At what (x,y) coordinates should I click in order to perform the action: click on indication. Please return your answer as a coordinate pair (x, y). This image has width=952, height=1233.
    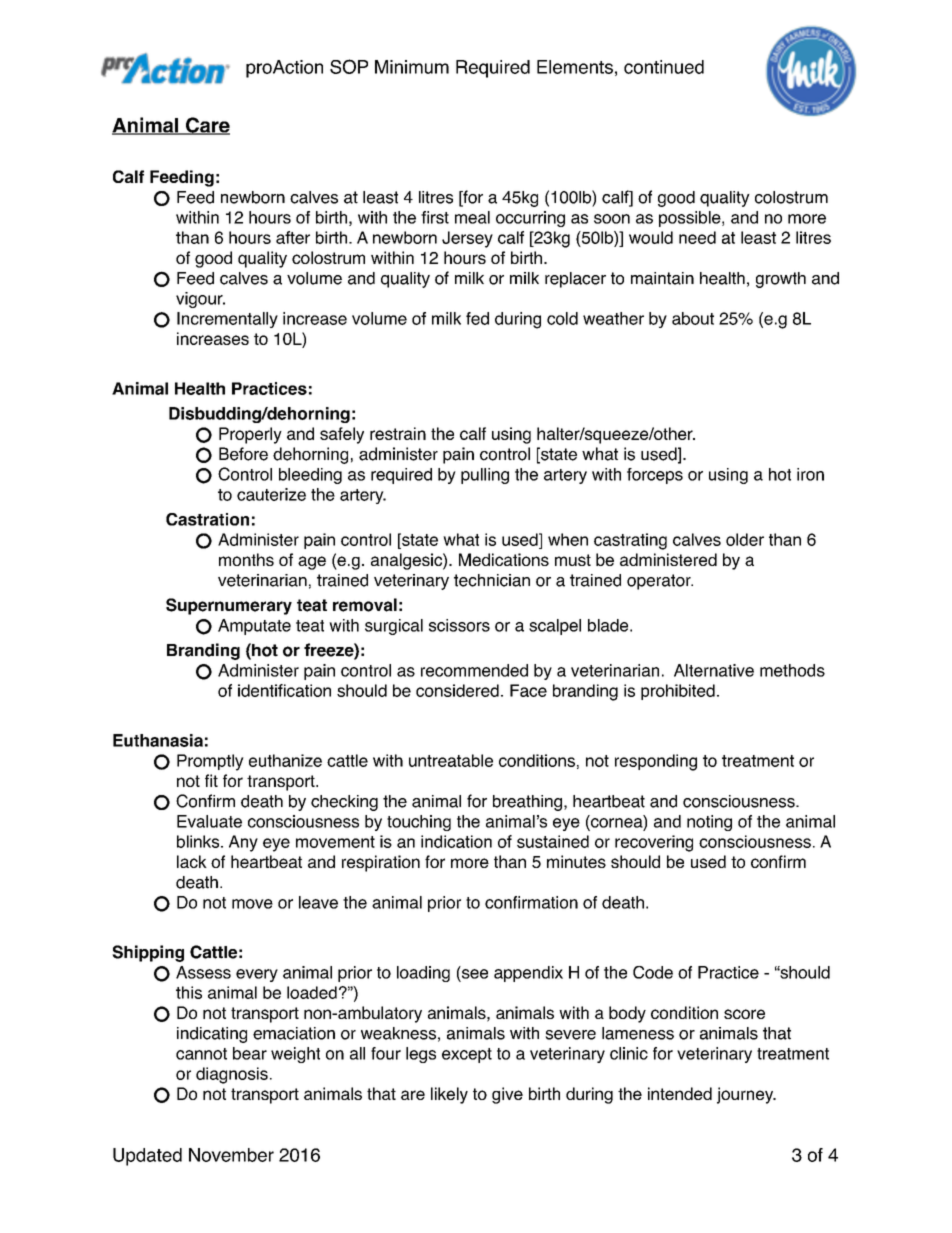
    Looking at the image, I should click on (456, 841).
